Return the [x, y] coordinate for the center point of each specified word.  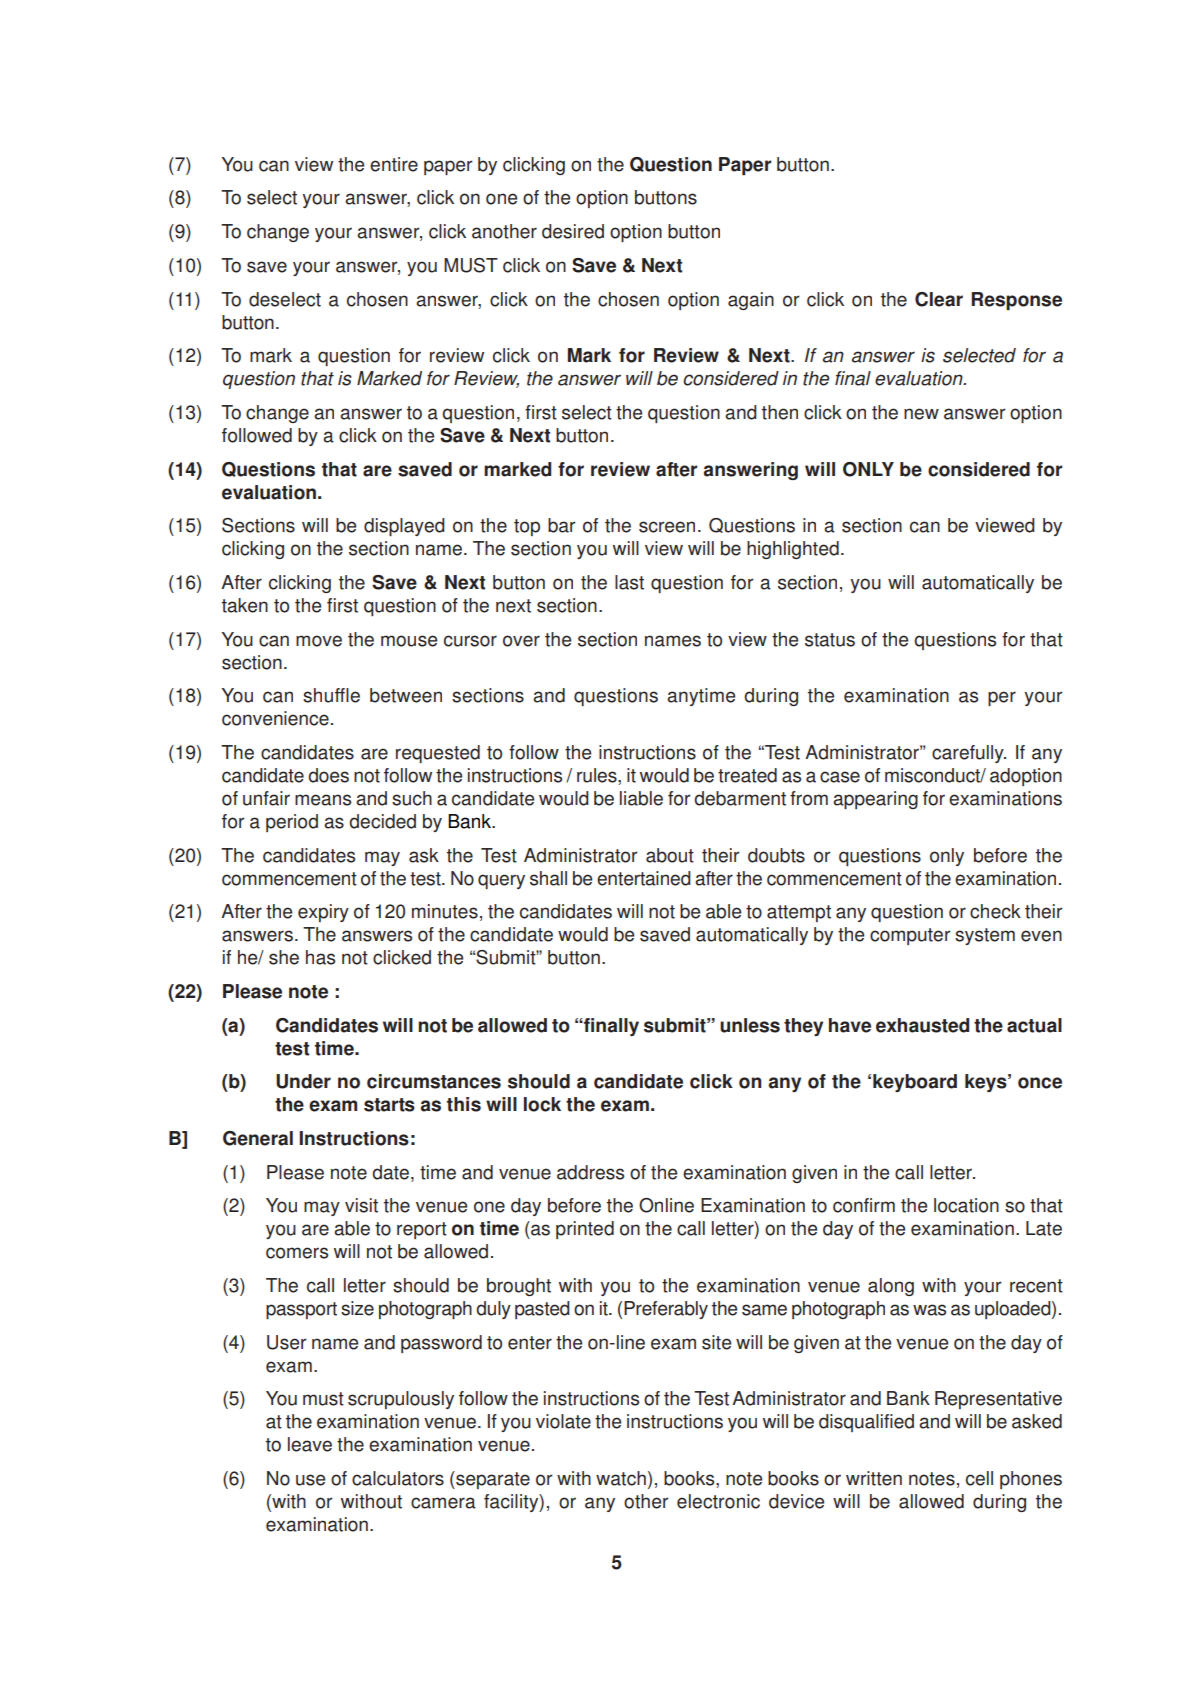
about [670, 855]
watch [621, 1478]
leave [310, 1444]
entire [394, 164]
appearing [875, 800]
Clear [939, 299]
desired [573, 231]
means [323, 800]
